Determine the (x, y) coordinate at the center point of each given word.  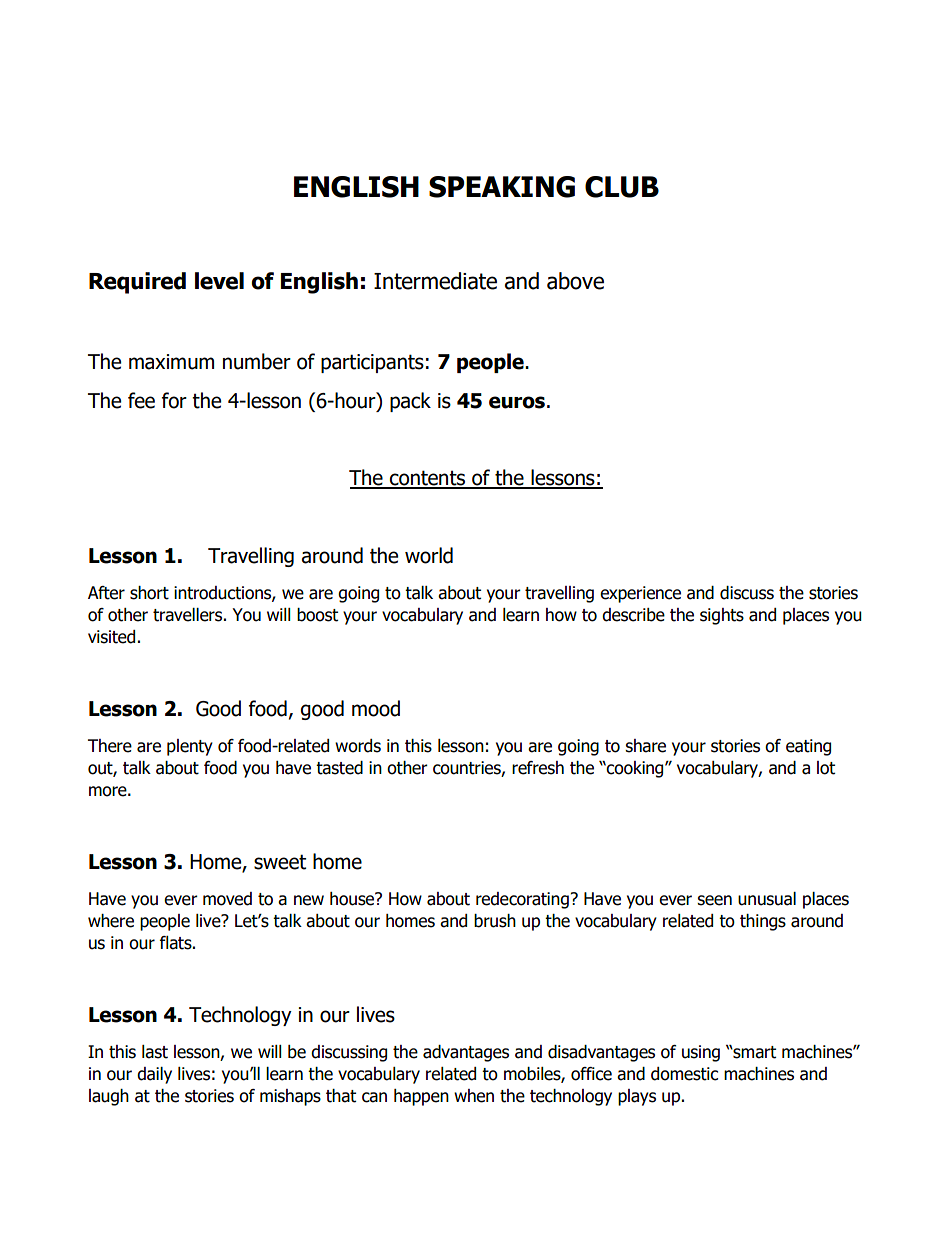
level (219, 281)
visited (111, 637)
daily (154, 1075)
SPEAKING (502, 187)
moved (227, 899)
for (174, 400)
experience (640, 594)
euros (517, 402)
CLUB (622, 187)
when (474, 1096)
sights (722, 616)
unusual (767, 899)
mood (376, 708)
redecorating (523, 900)
